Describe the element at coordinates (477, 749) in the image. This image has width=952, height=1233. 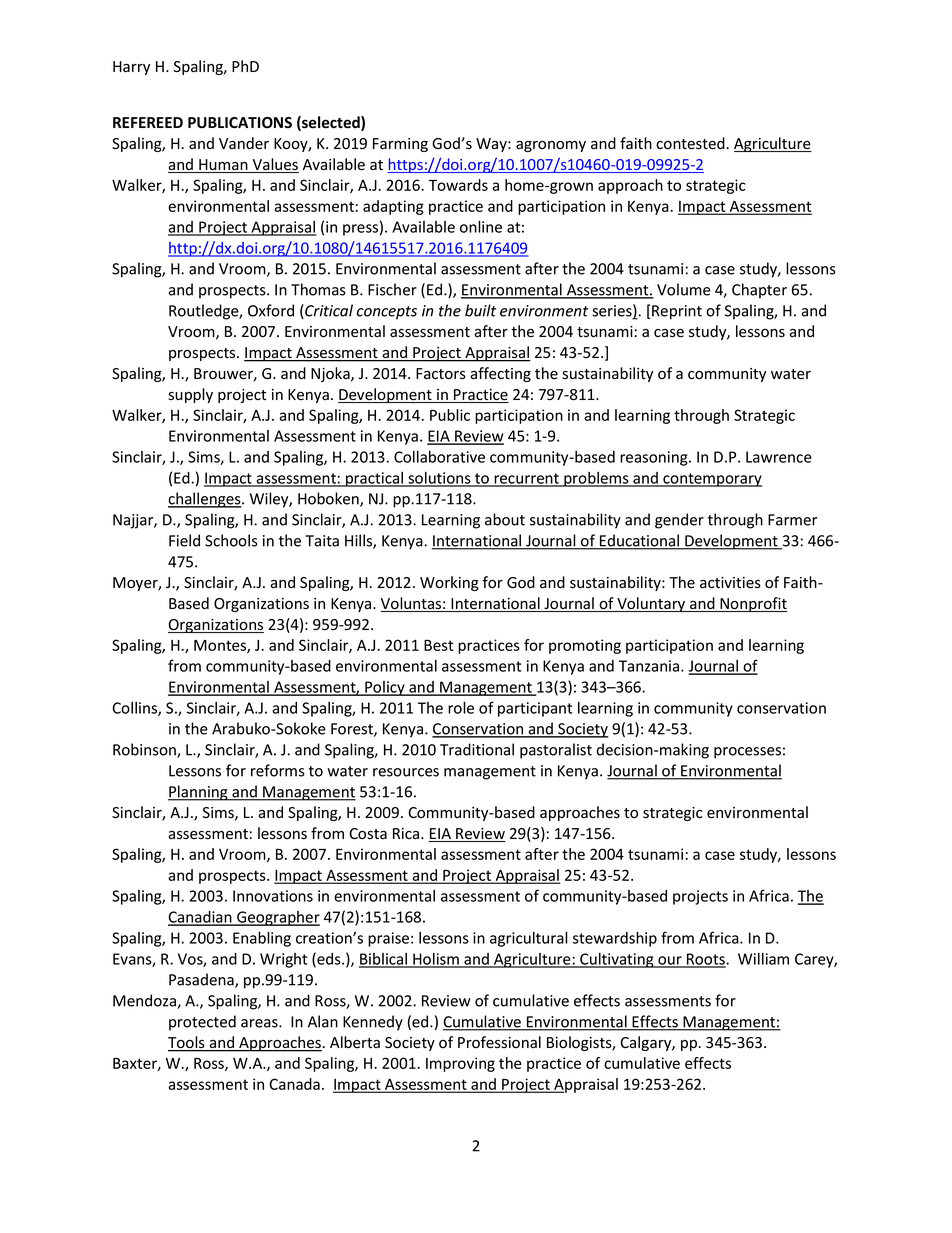
I see `Traditional` at that location.
